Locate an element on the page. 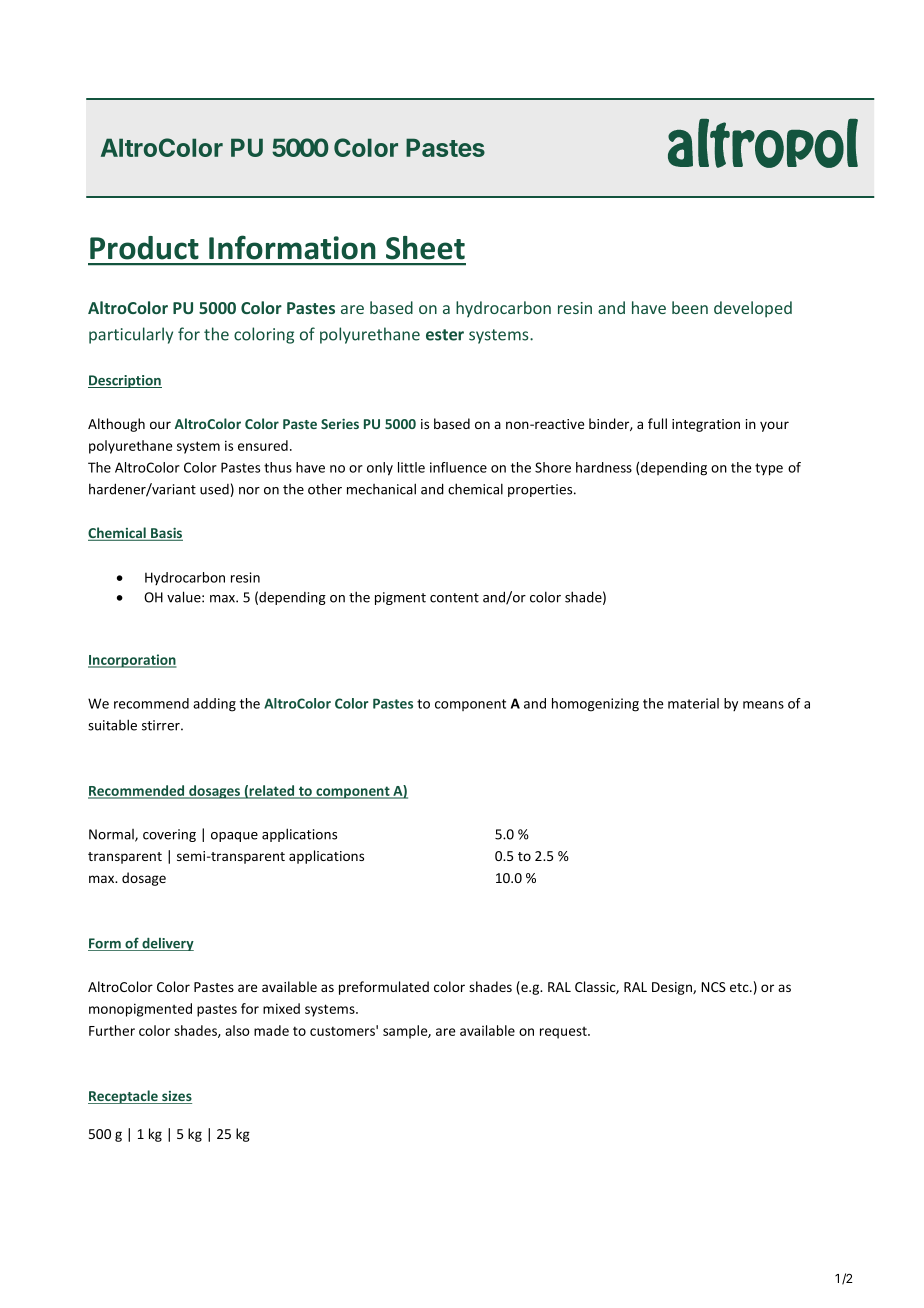 This document has height=1308, width=924. Sheet is located at coordinates (425, 248).
